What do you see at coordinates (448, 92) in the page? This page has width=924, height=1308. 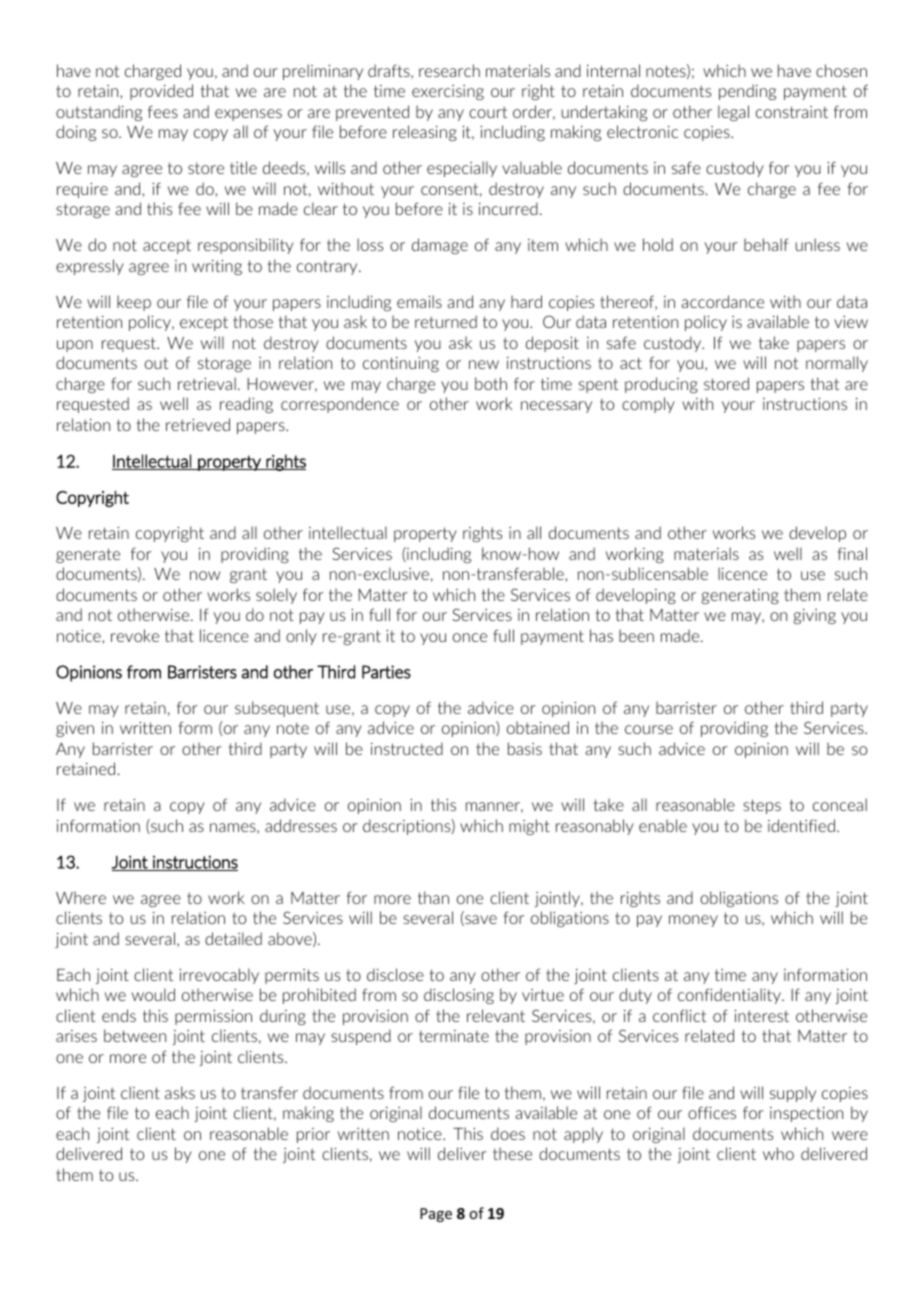 I see `exercising` at bounding box center [448, 92].
